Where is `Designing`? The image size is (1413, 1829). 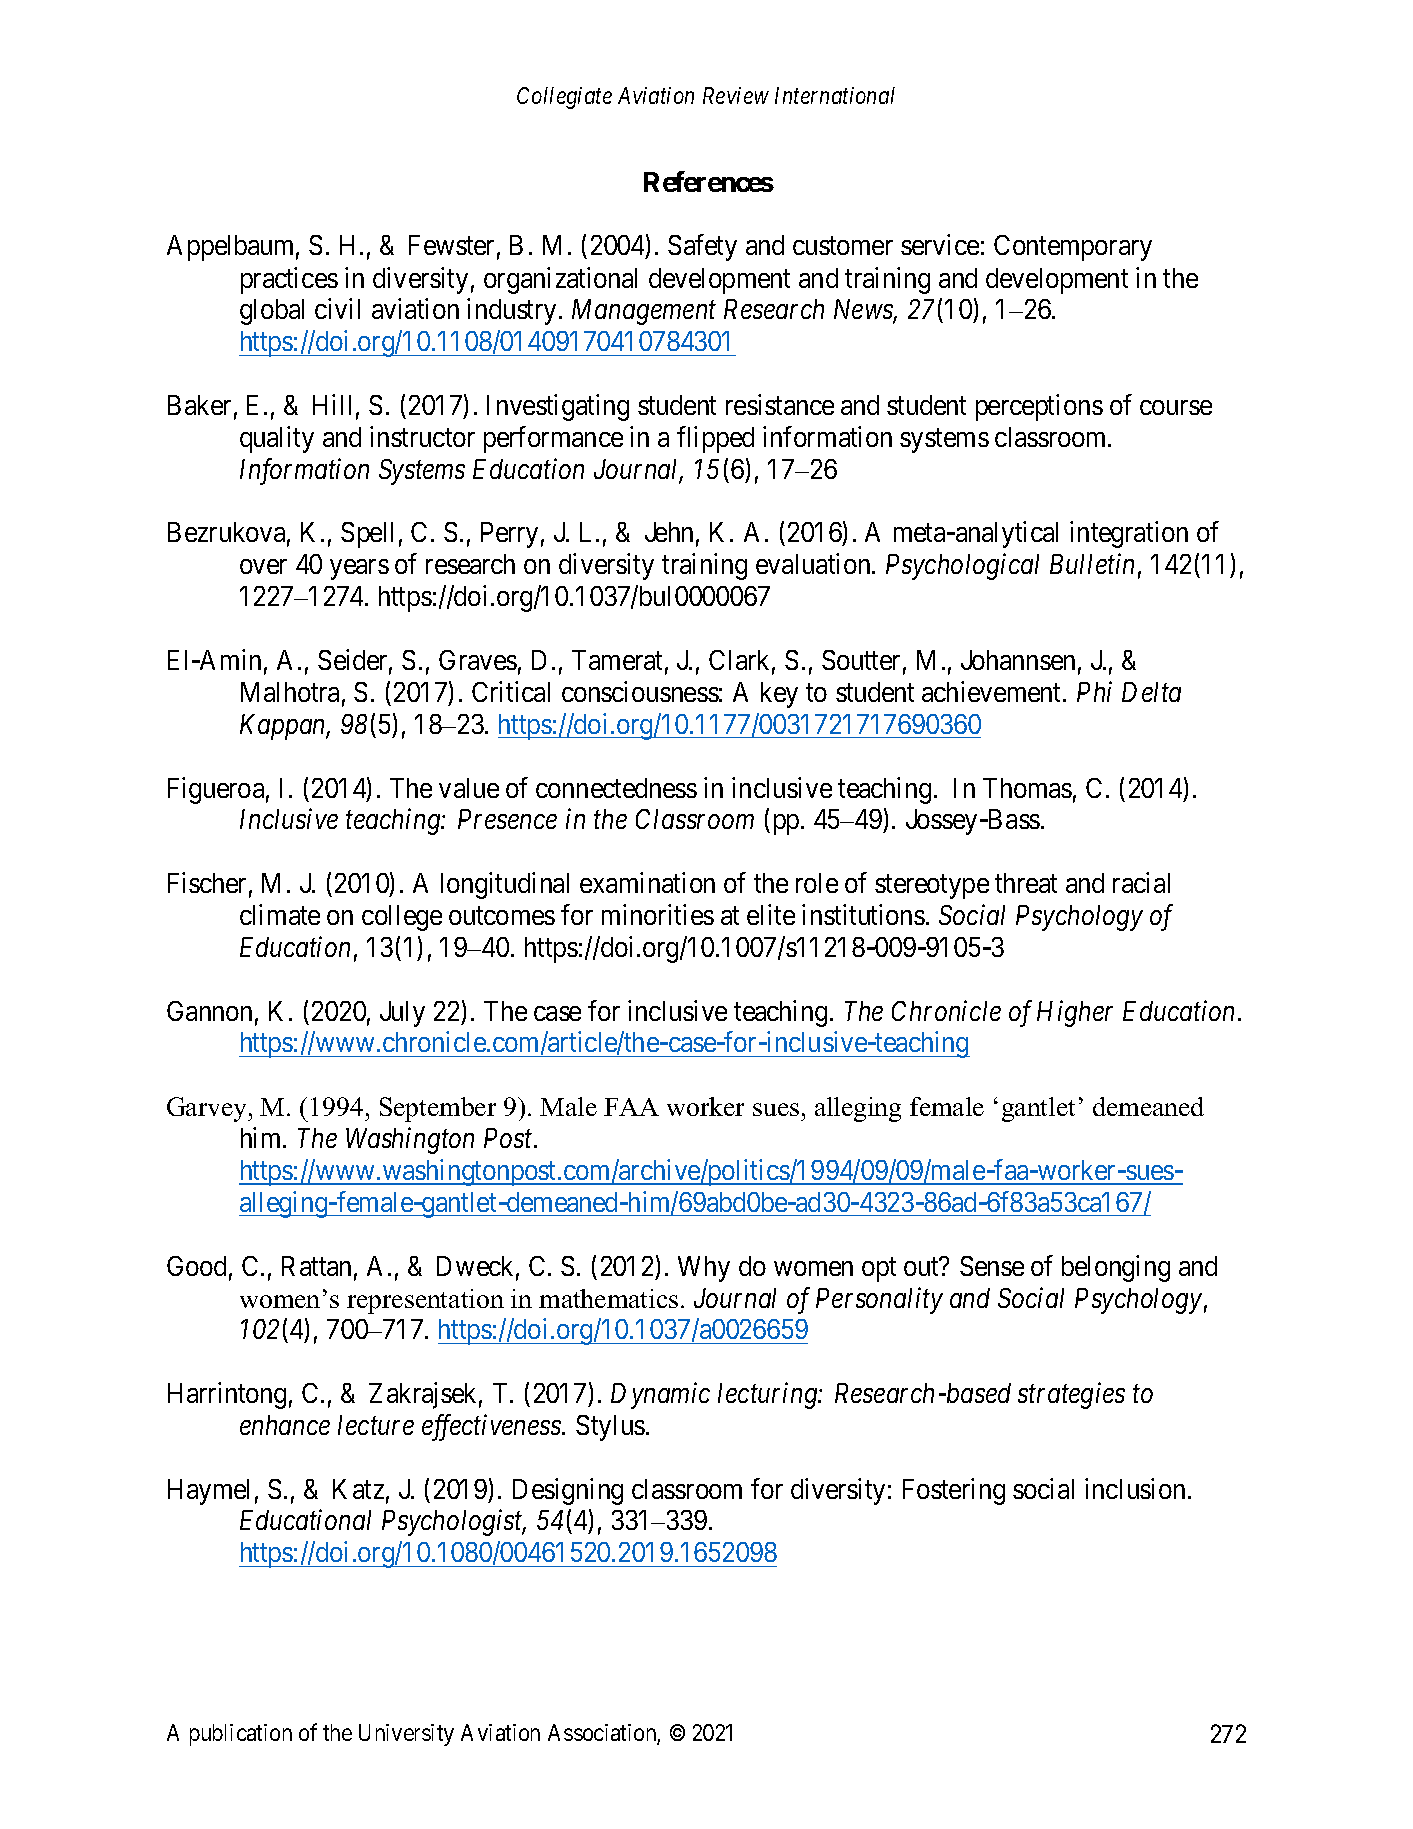 Designing is located at coordinates (568, 1491).
